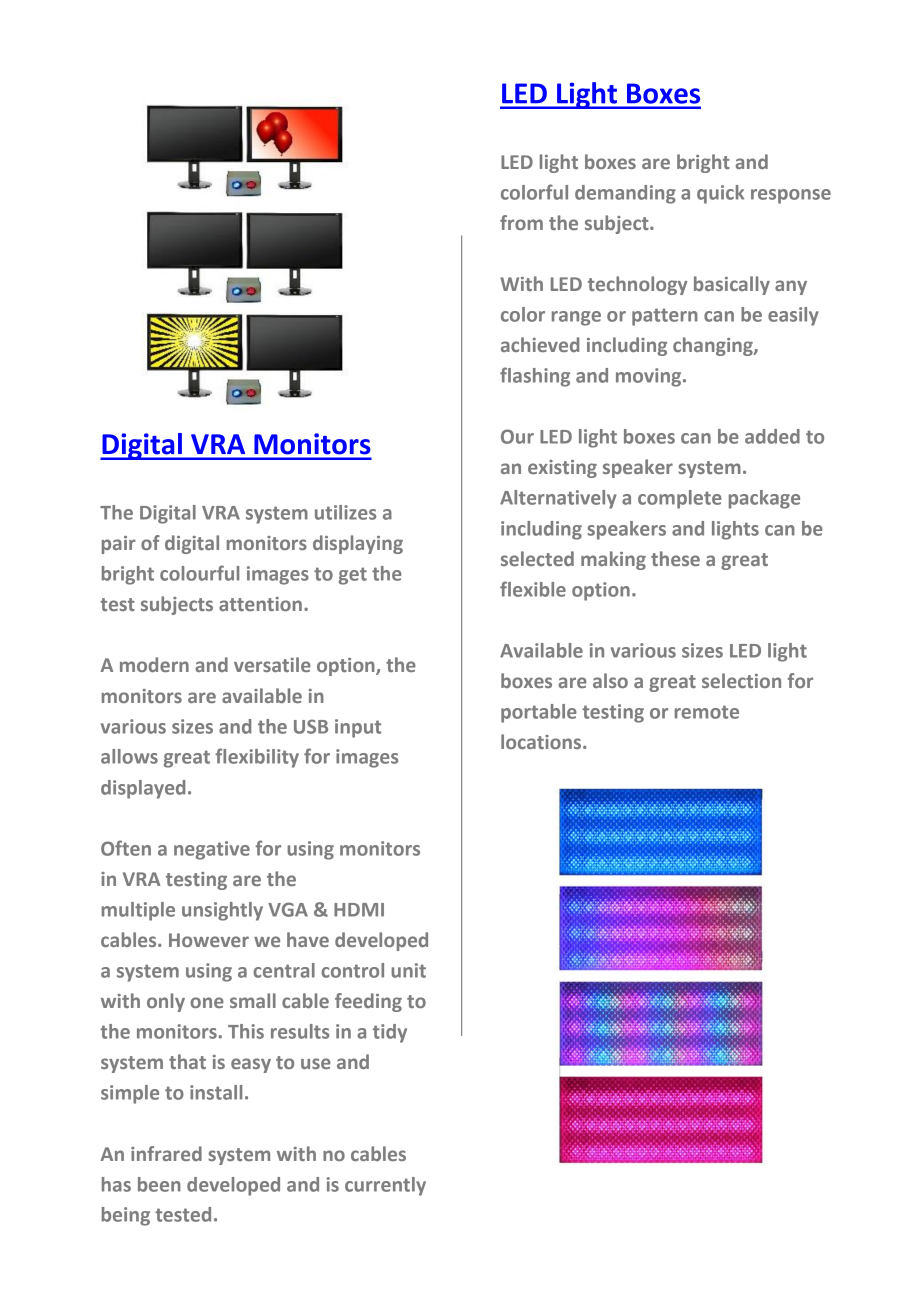 The image size is (924, 1308). What do you see at coordinates (720, 194) in the page?
I see `quick` at bounding box center [720, 194].
